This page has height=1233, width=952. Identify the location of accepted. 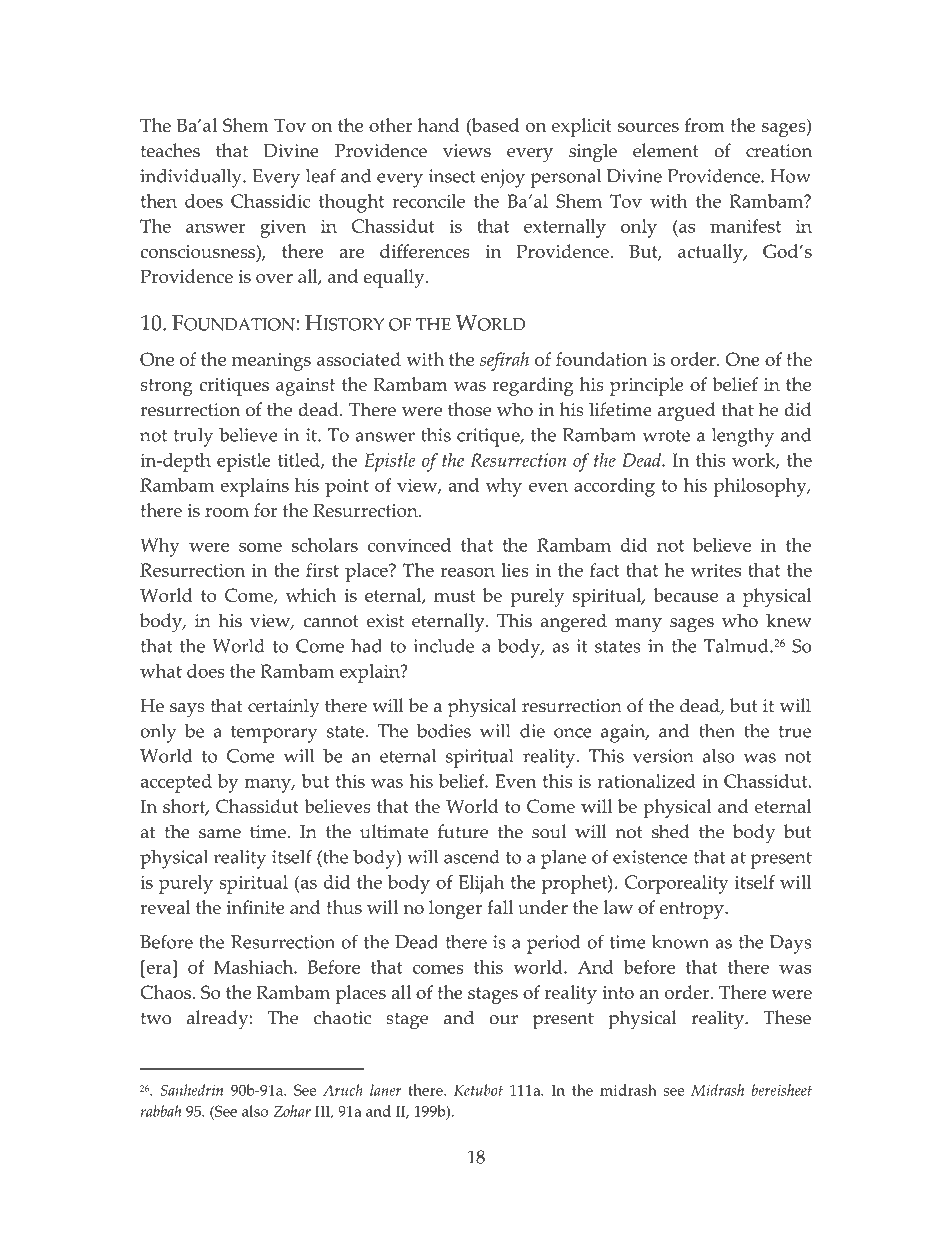
(176, 783).
